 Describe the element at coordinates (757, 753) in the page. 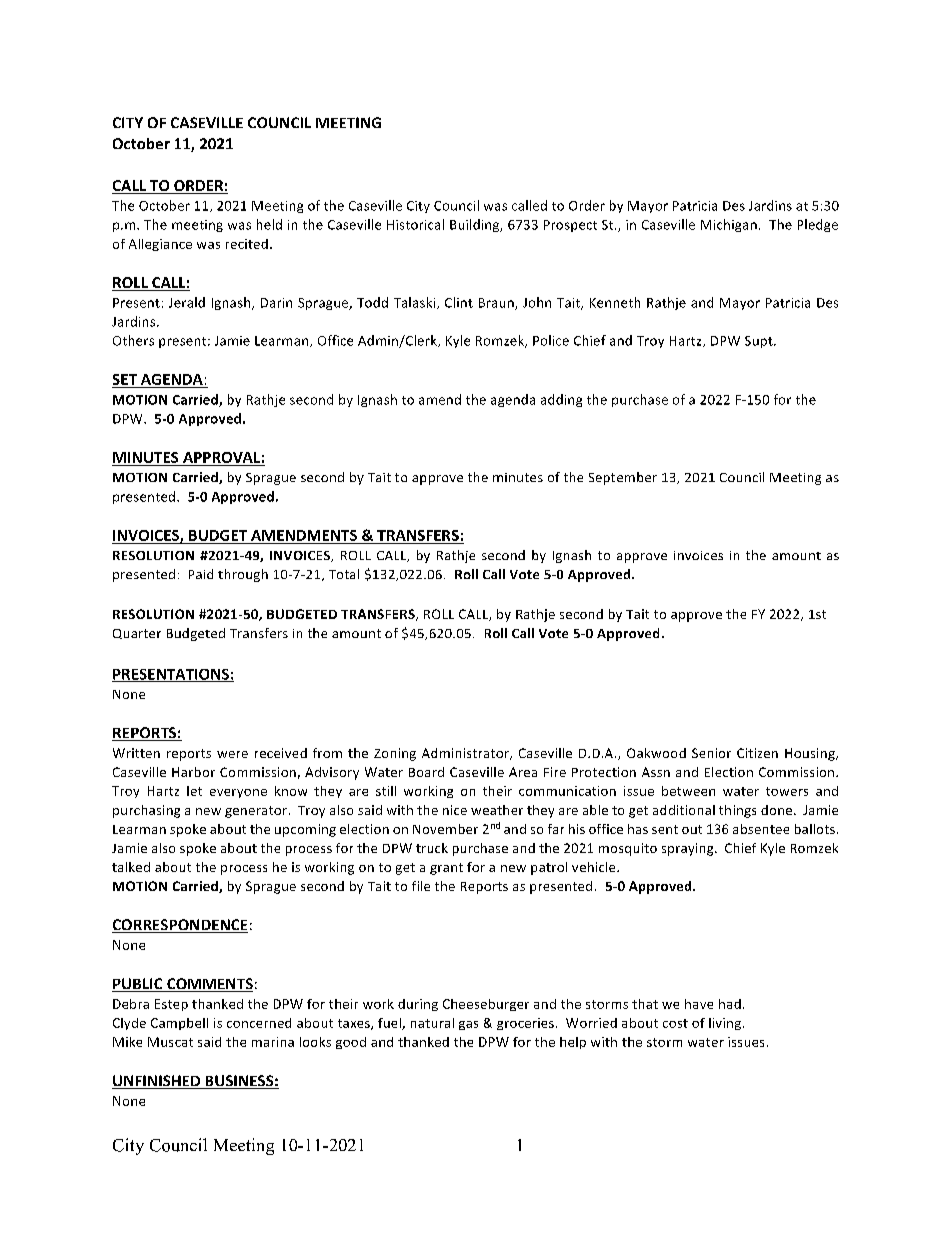

I see `Citizen` at that location.
